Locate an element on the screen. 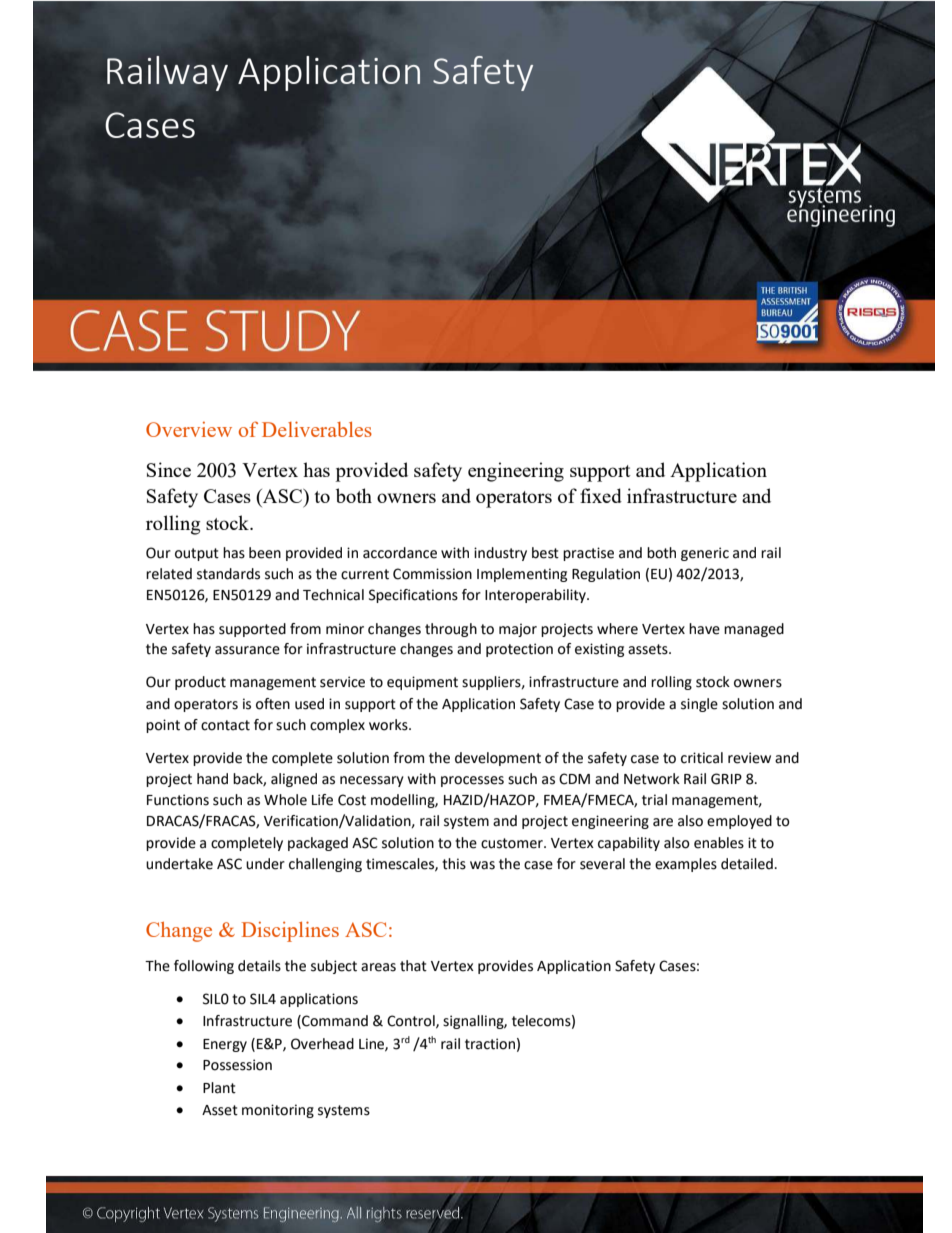 This screenshot has width=952, height=1233. assurance is located at coordinates (247, 650).
